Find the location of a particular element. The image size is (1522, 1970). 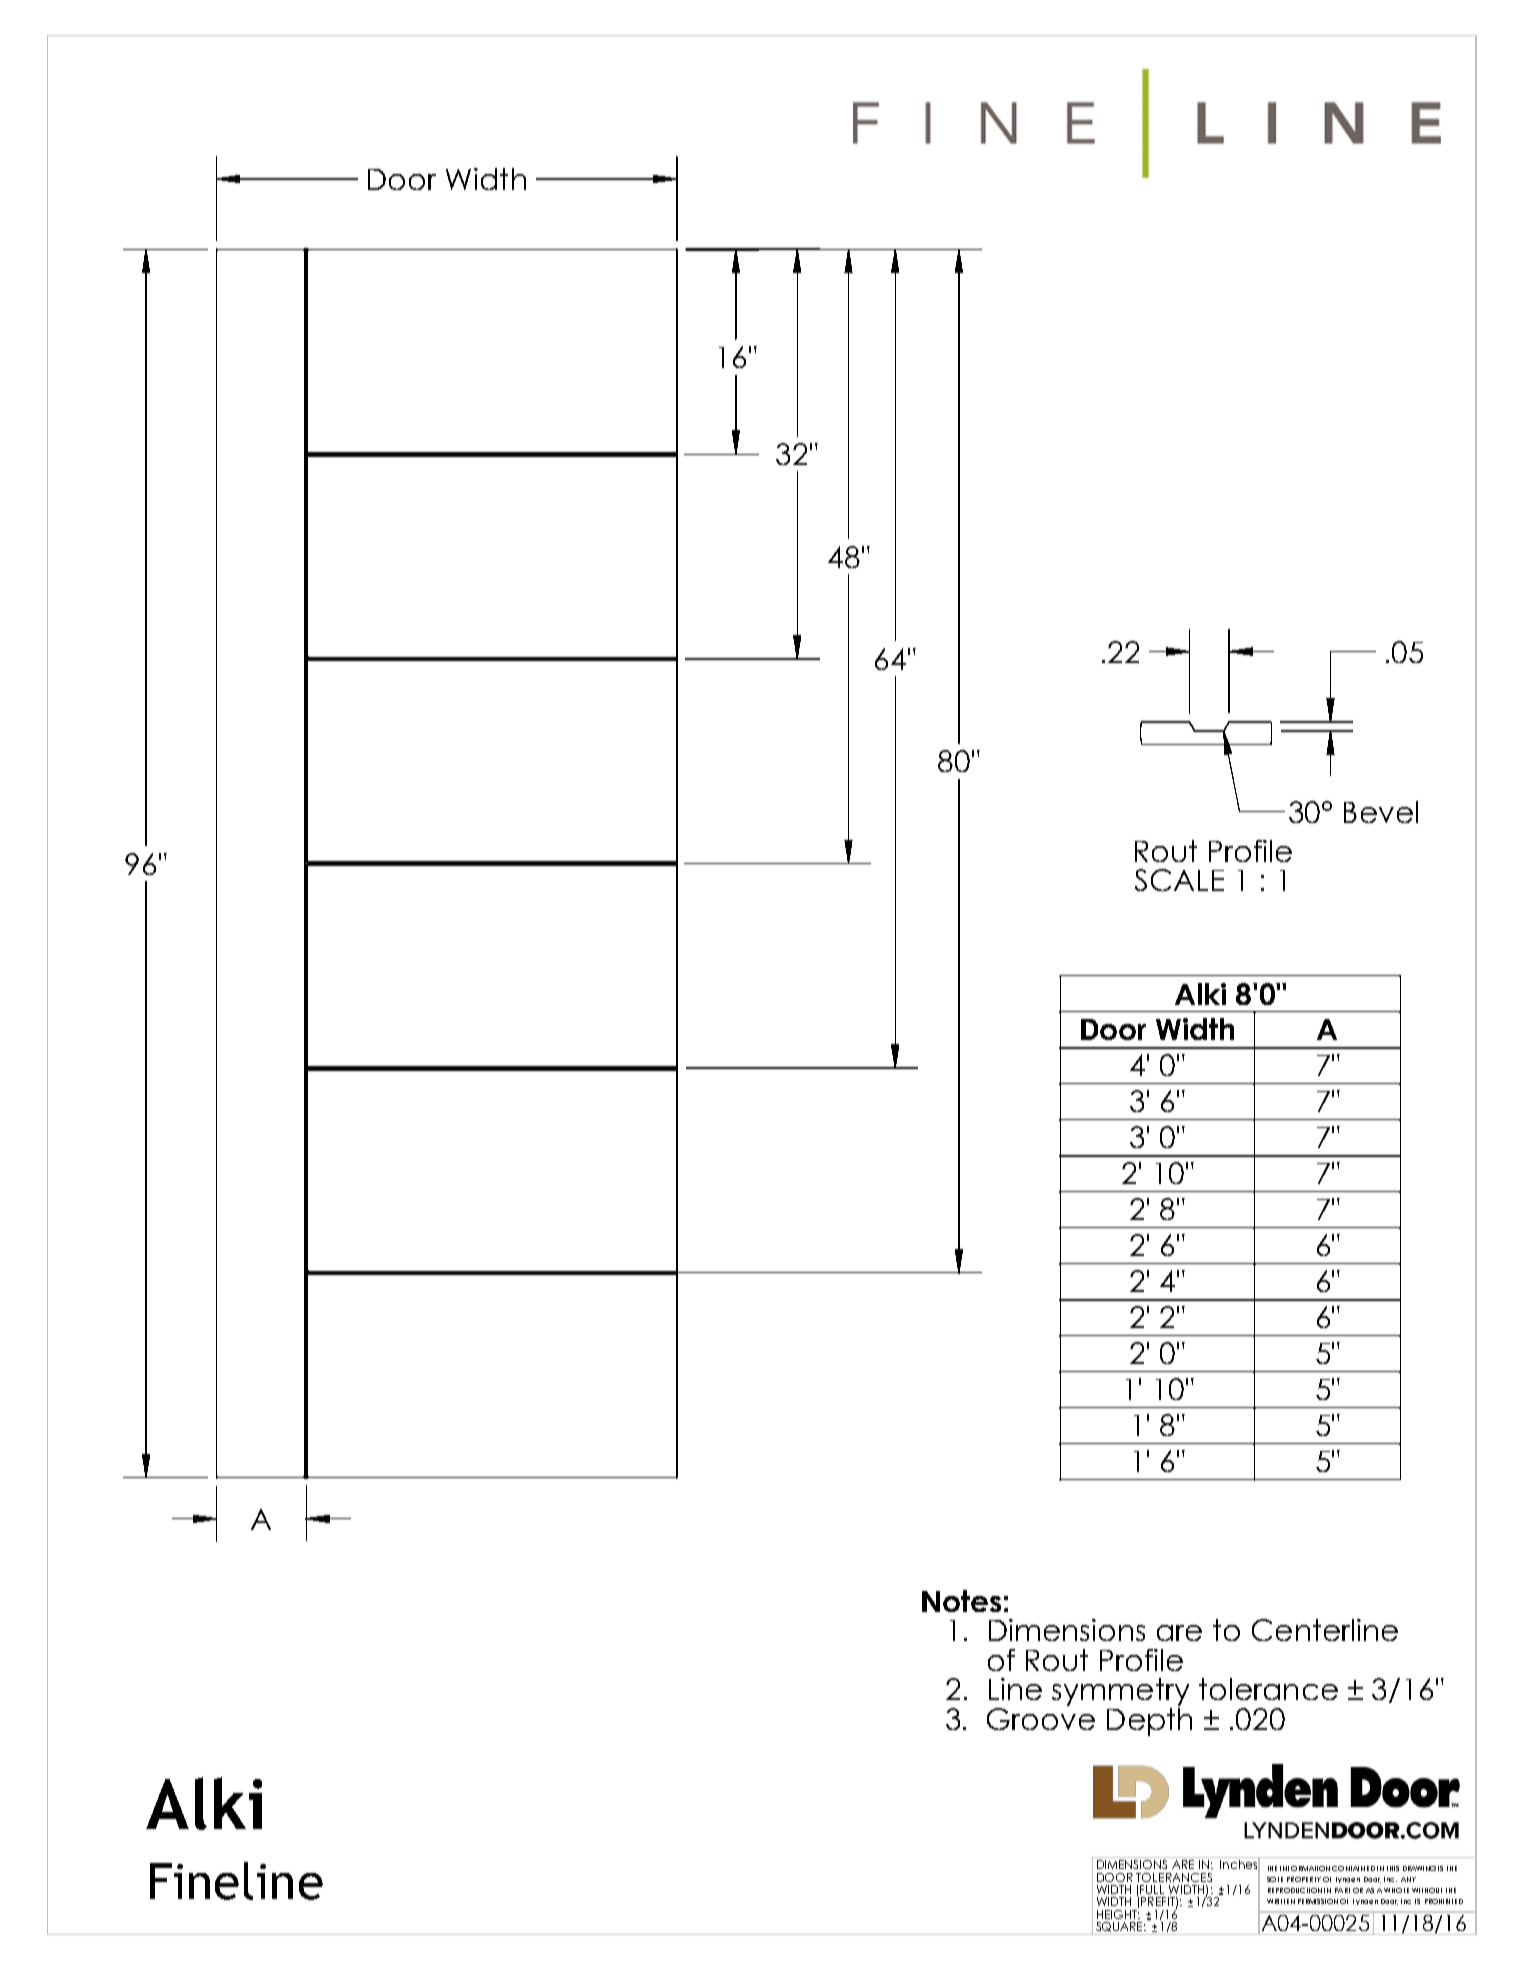

INFORMATION is located at coordinates (1305, 1868).
